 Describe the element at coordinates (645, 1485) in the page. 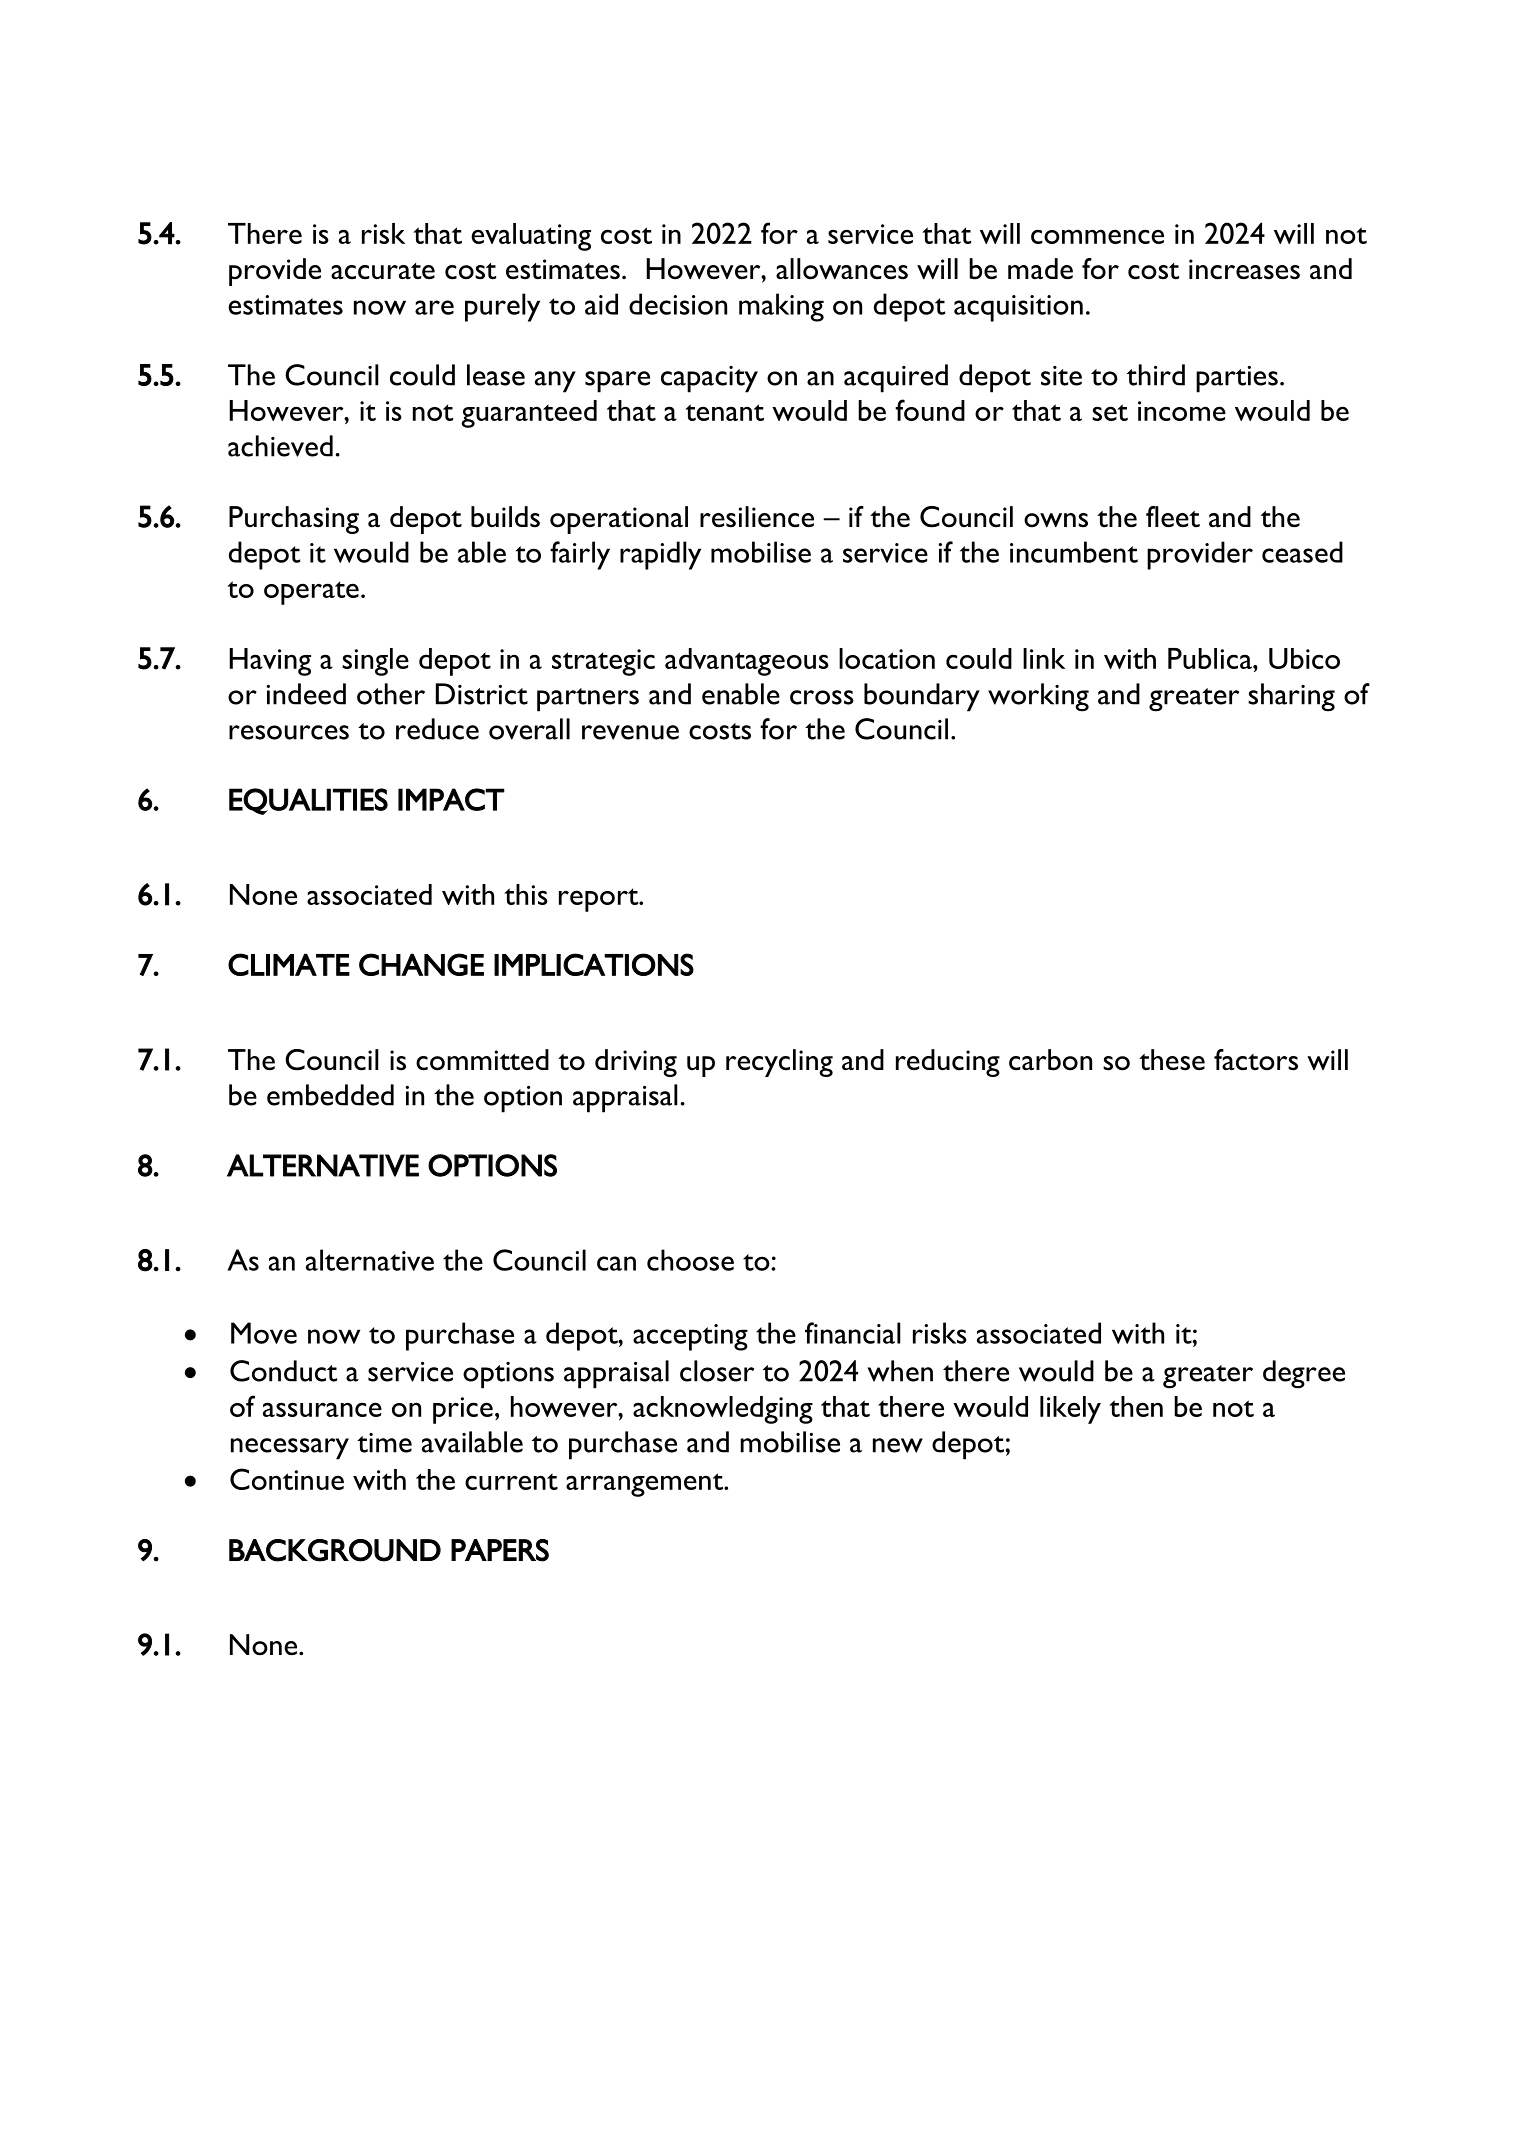

I see `arrangement` at that location.
